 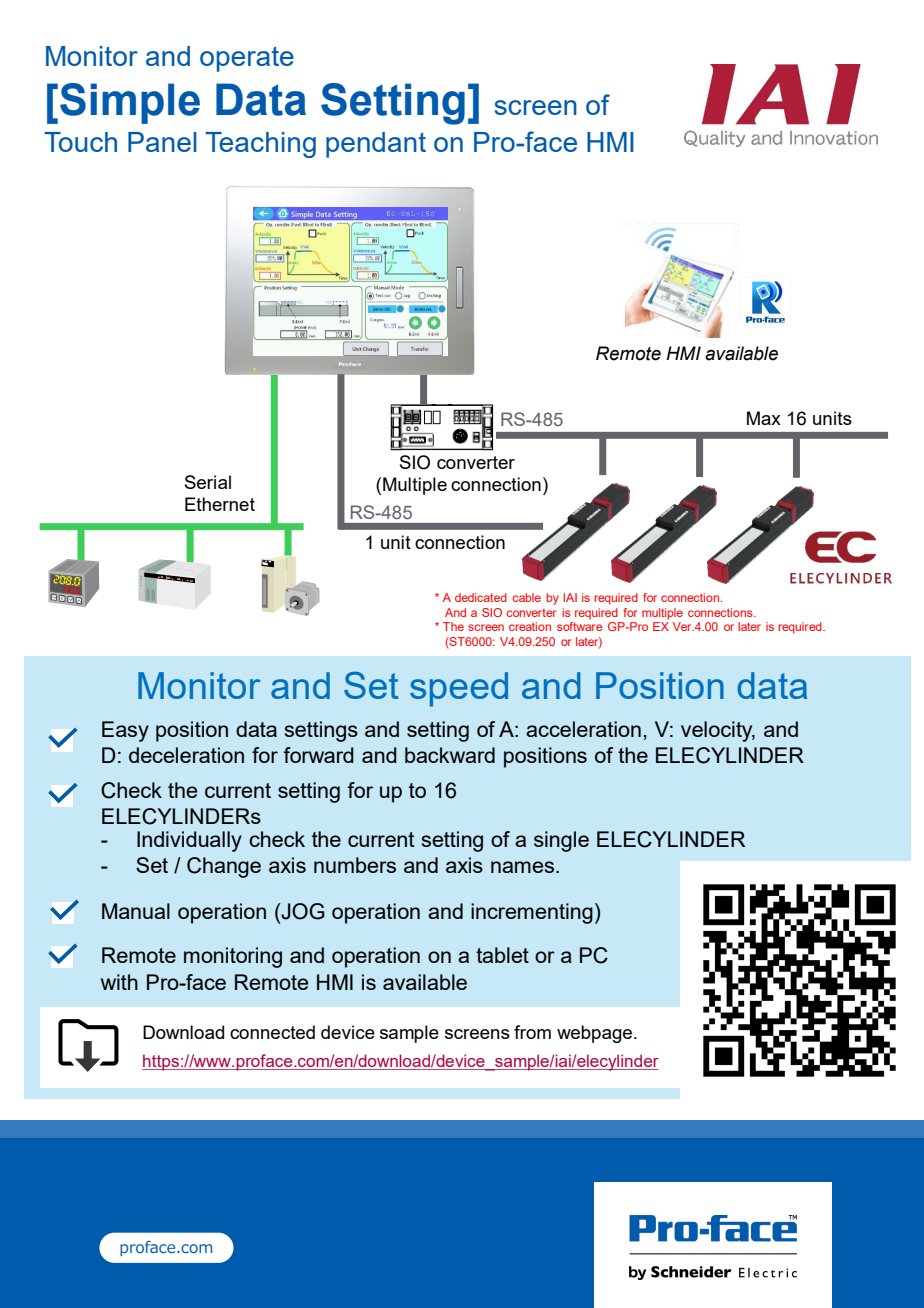 What do you see at coordinates (532, 1032) in the document?
I see `from` at bounding box center [532, 1032].
